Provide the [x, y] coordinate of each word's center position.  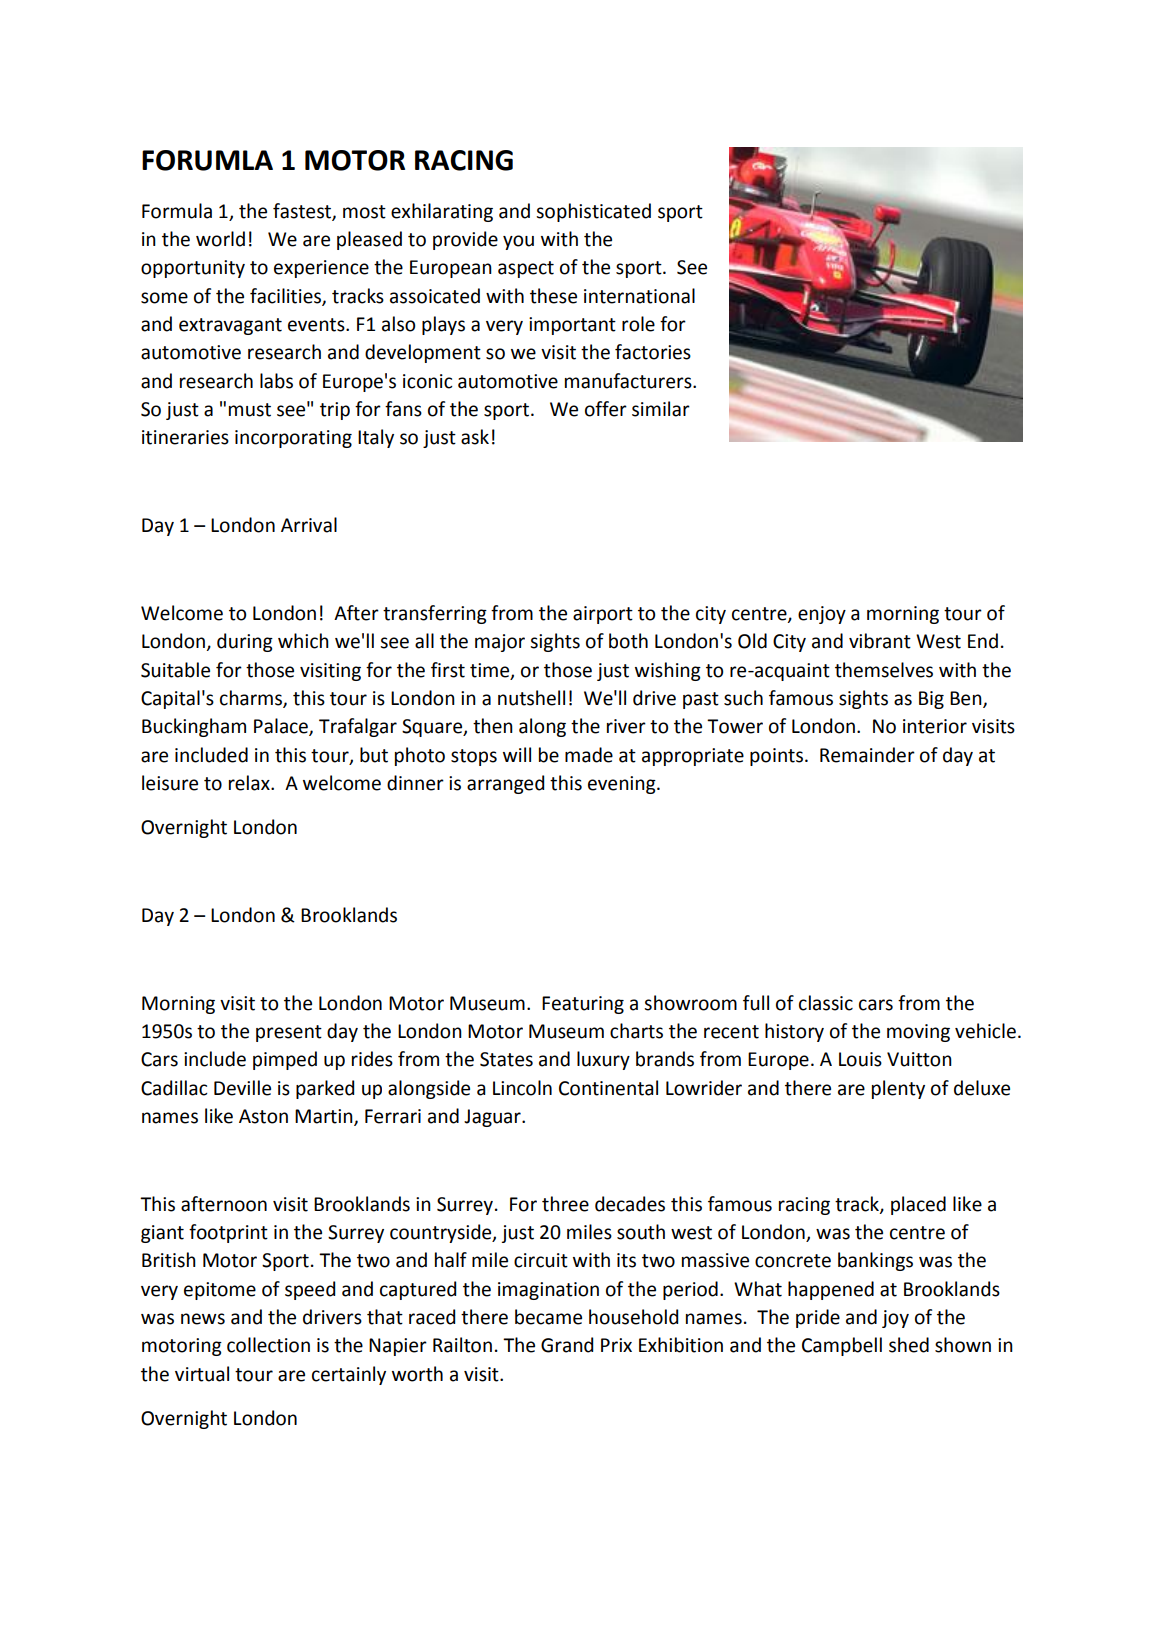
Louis [860, 1059]
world [220, 239]
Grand [567, 1345]
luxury [603, 1060]
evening [623, 785]
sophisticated [593, 212]
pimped [285, 1060]
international [639, 296]
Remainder [867, 755]
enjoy [822, 615]
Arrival [309, 525]
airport [603, 615]
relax [250, 783]
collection [268, 1345]
